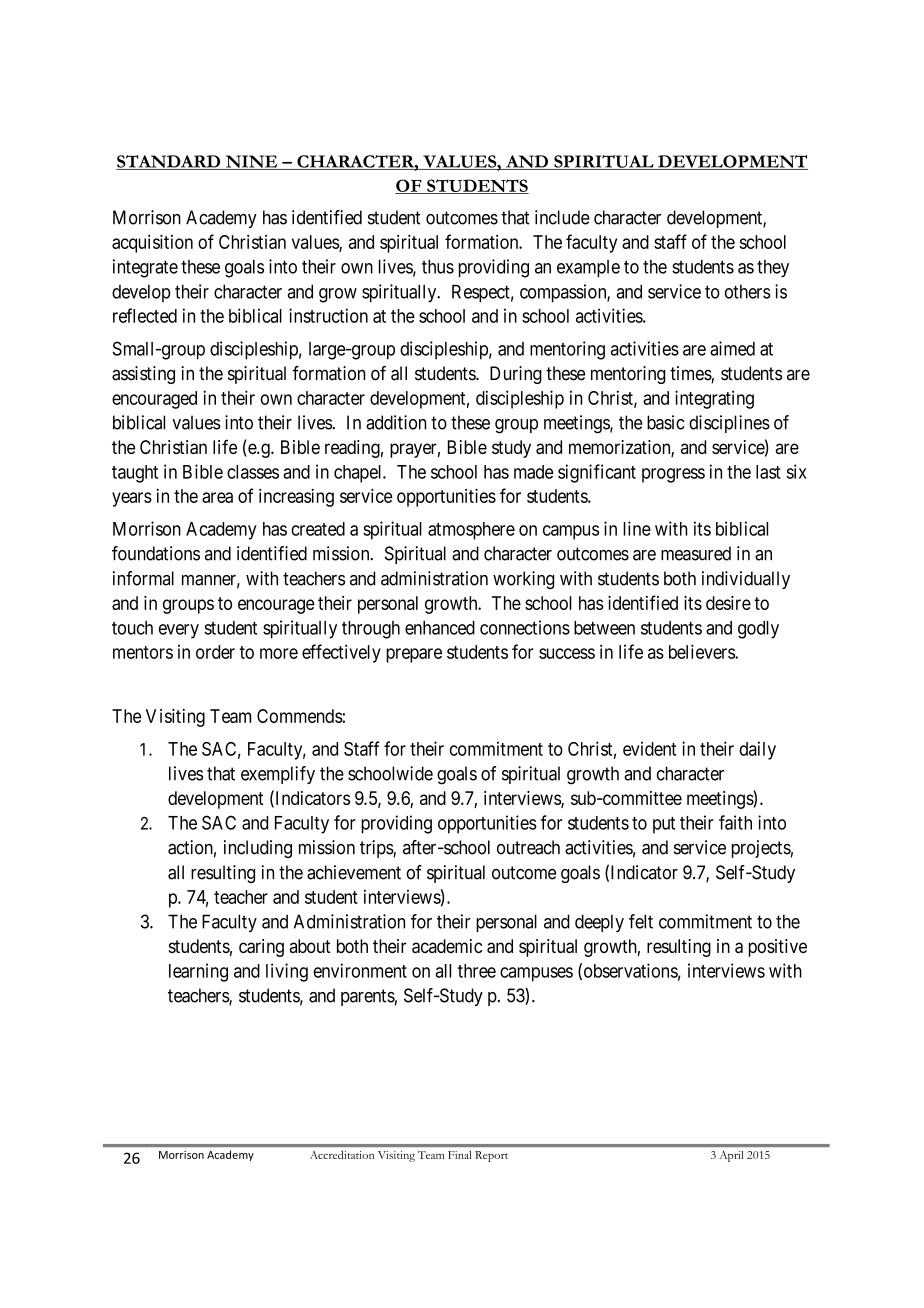 The height and width of the image is (1308, 924). Describe the element at coordinates (471, 531) in the image. I see `atmosphere` at that location.
